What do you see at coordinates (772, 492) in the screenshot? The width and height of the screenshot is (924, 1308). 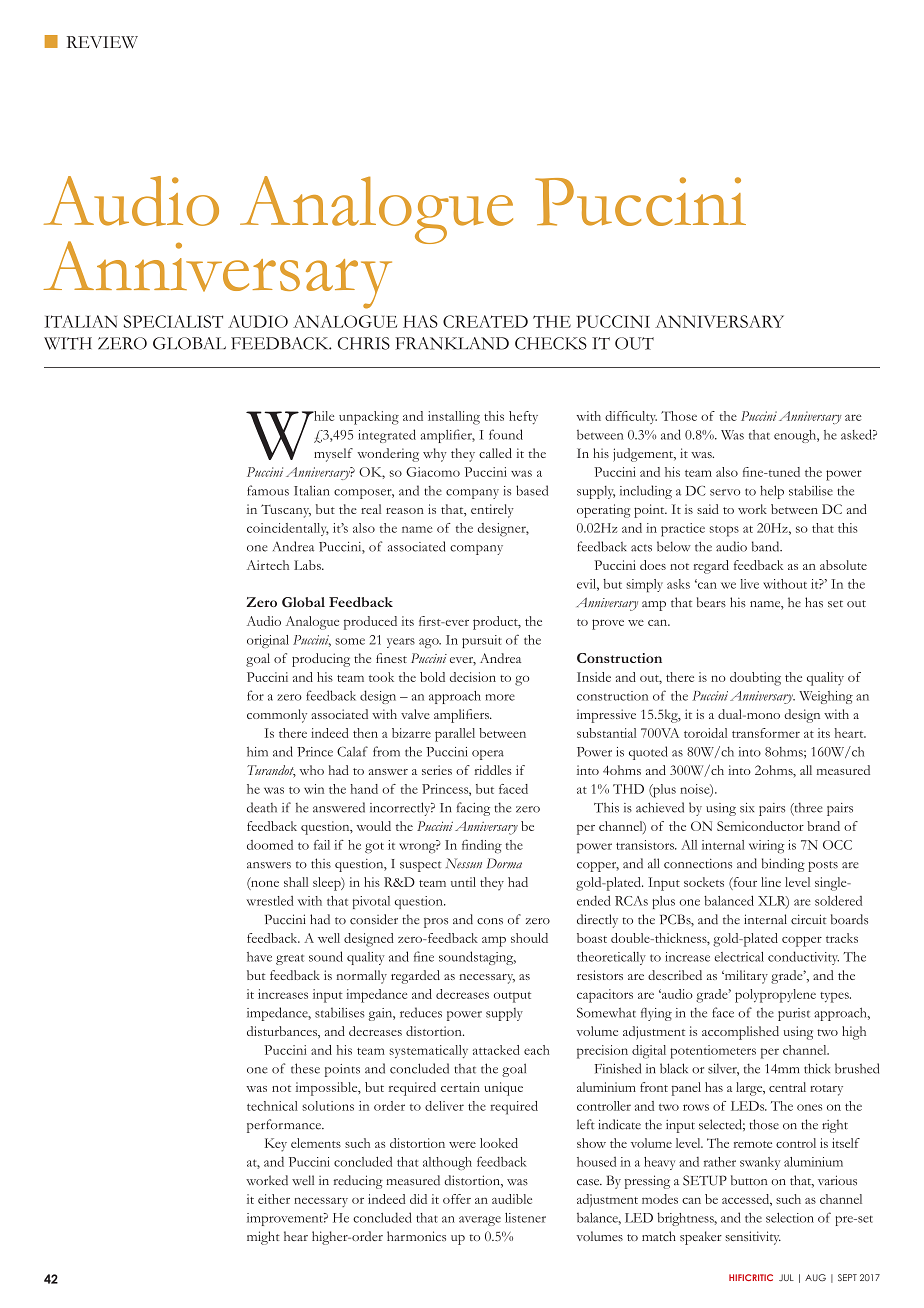 I see `help` at bounding box center [772, 492].
